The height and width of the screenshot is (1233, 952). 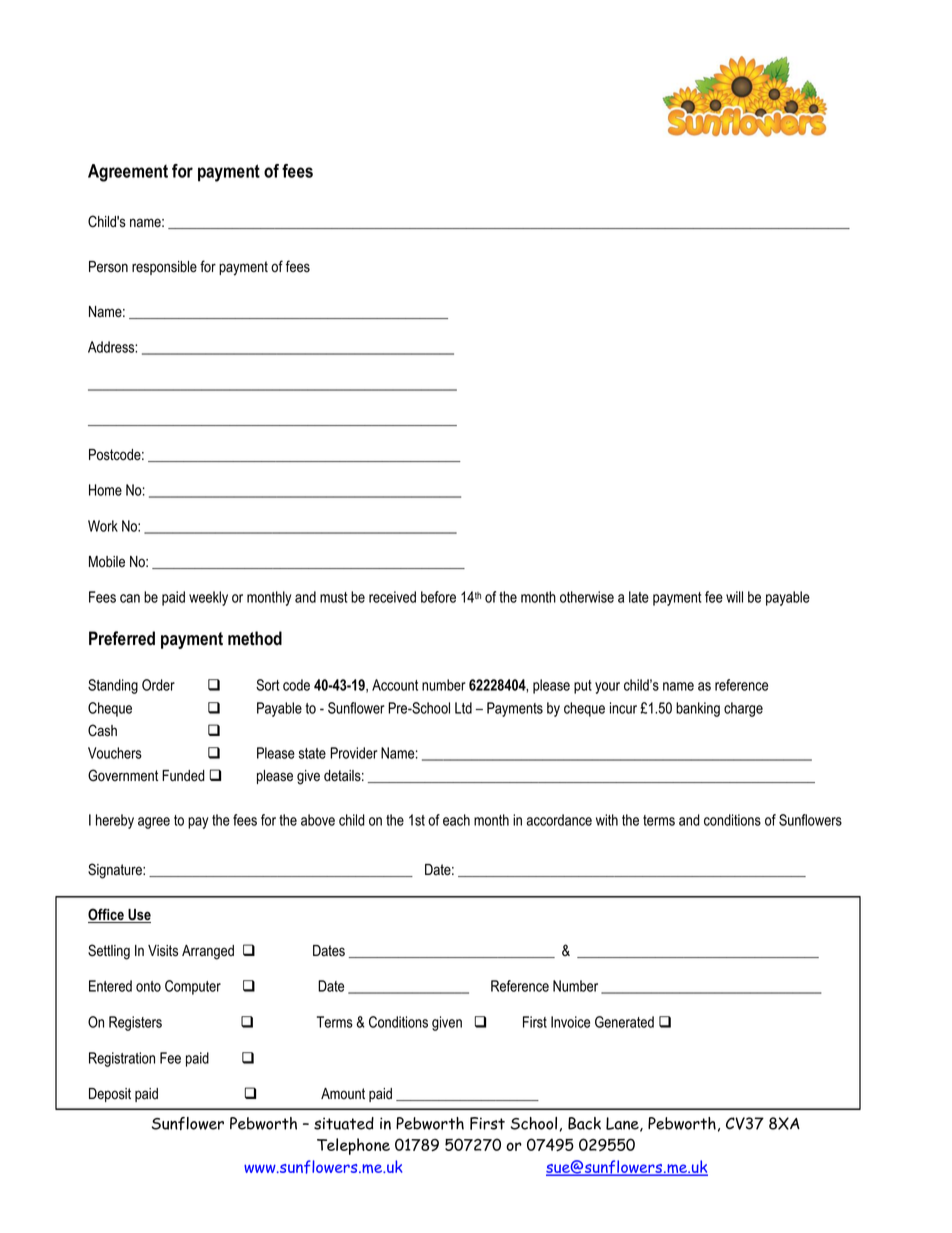 I want to click on Deposit, so click(x=110, y=1095).
